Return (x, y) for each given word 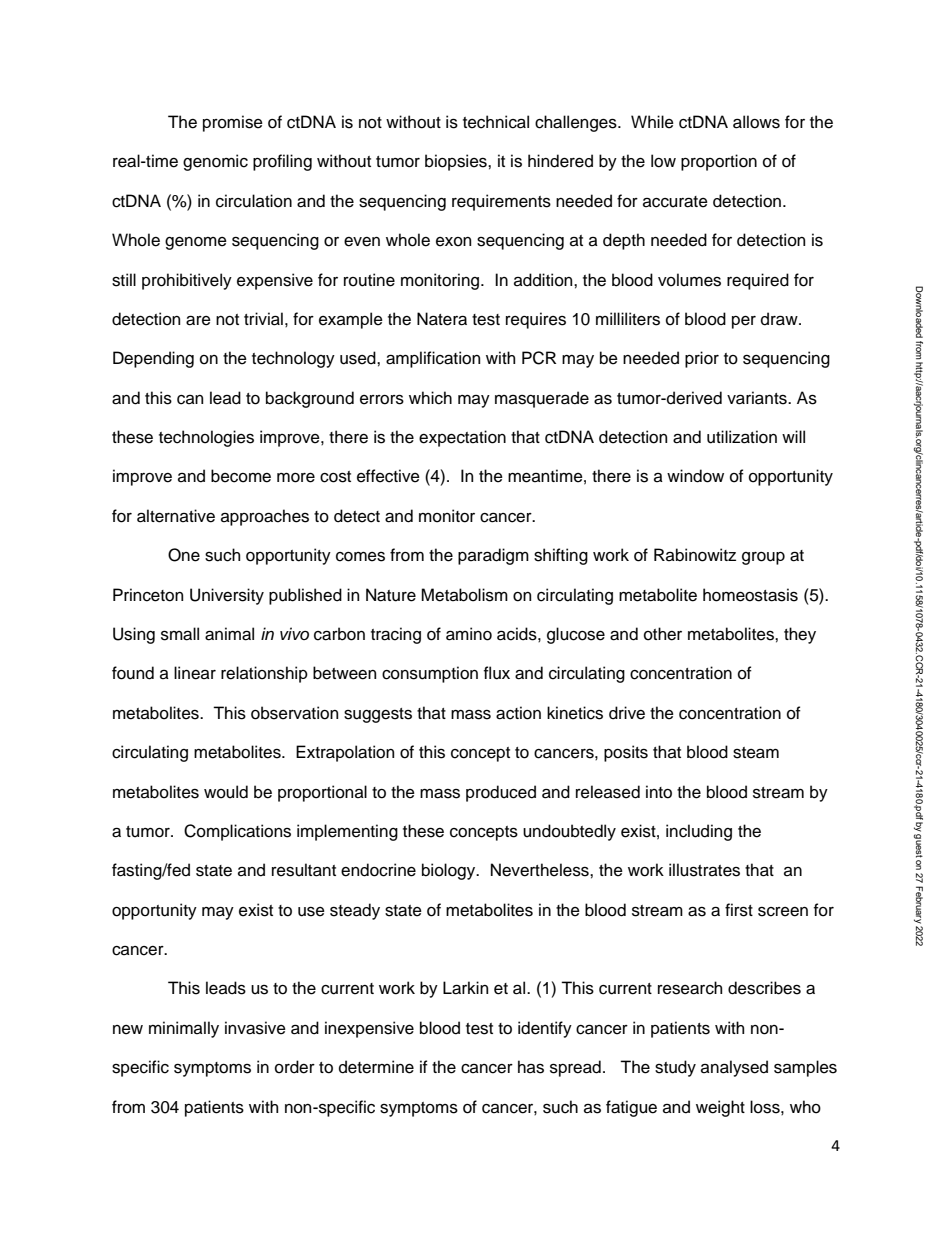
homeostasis (750, 595)
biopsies (457, 162)
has (531, 1067)
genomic (215, 162)
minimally (184, 1029)
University (227, 596)
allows (756, 122)
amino (469, 634)
